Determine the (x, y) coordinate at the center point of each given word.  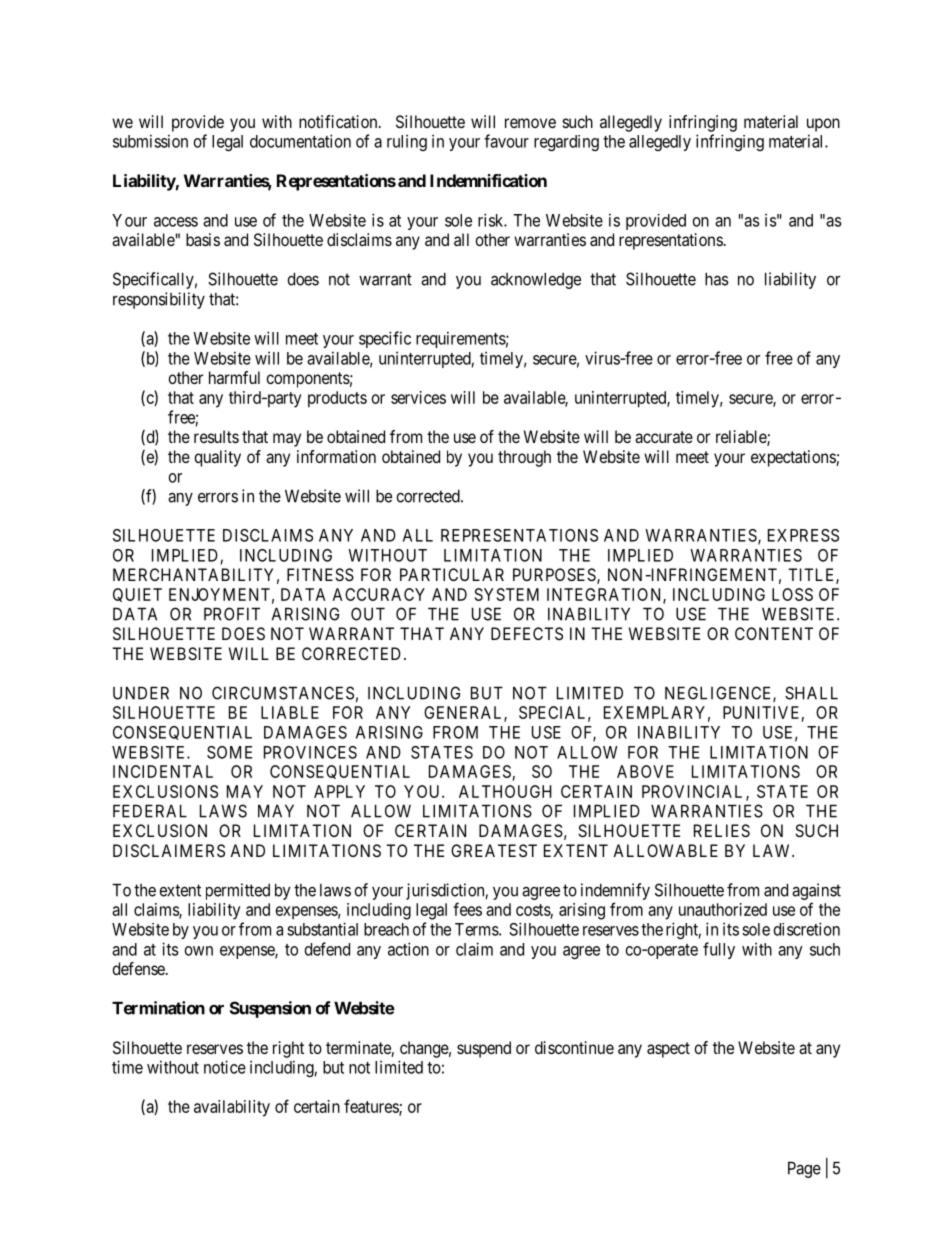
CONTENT (774, 633)
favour (506, 141)
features (372, 1107)
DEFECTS (527, 633)
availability (232, 1108)
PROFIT (232, 614)
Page (804, 1169)
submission (150, 141)
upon (823, 125)
